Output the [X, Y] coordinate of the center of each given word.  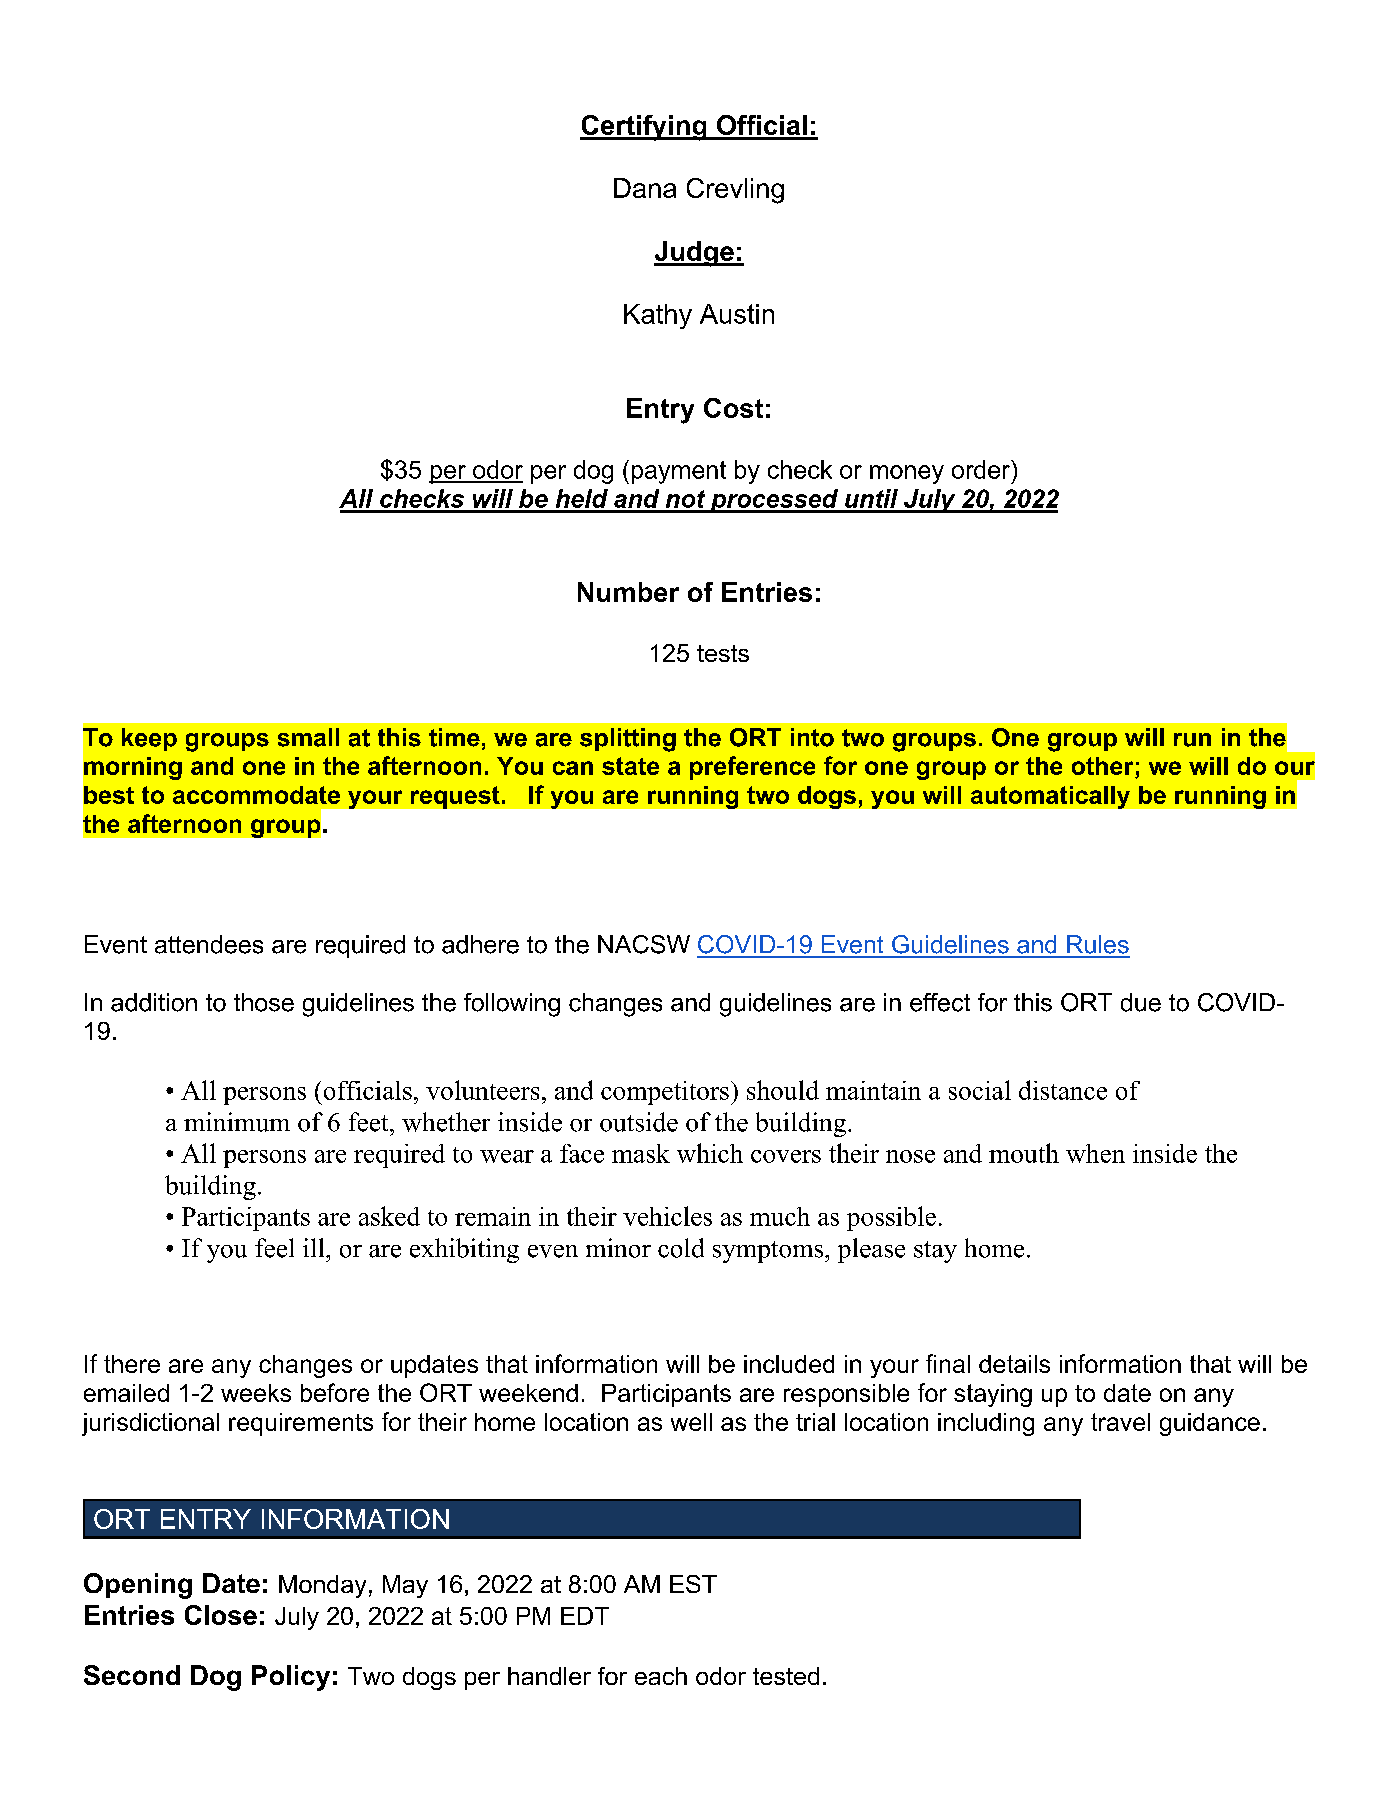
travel [1120, 1422]
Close [221, 1615]
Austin [737, 314]
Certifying [644, 128]
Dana [645, 188]
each [661, 1676]
